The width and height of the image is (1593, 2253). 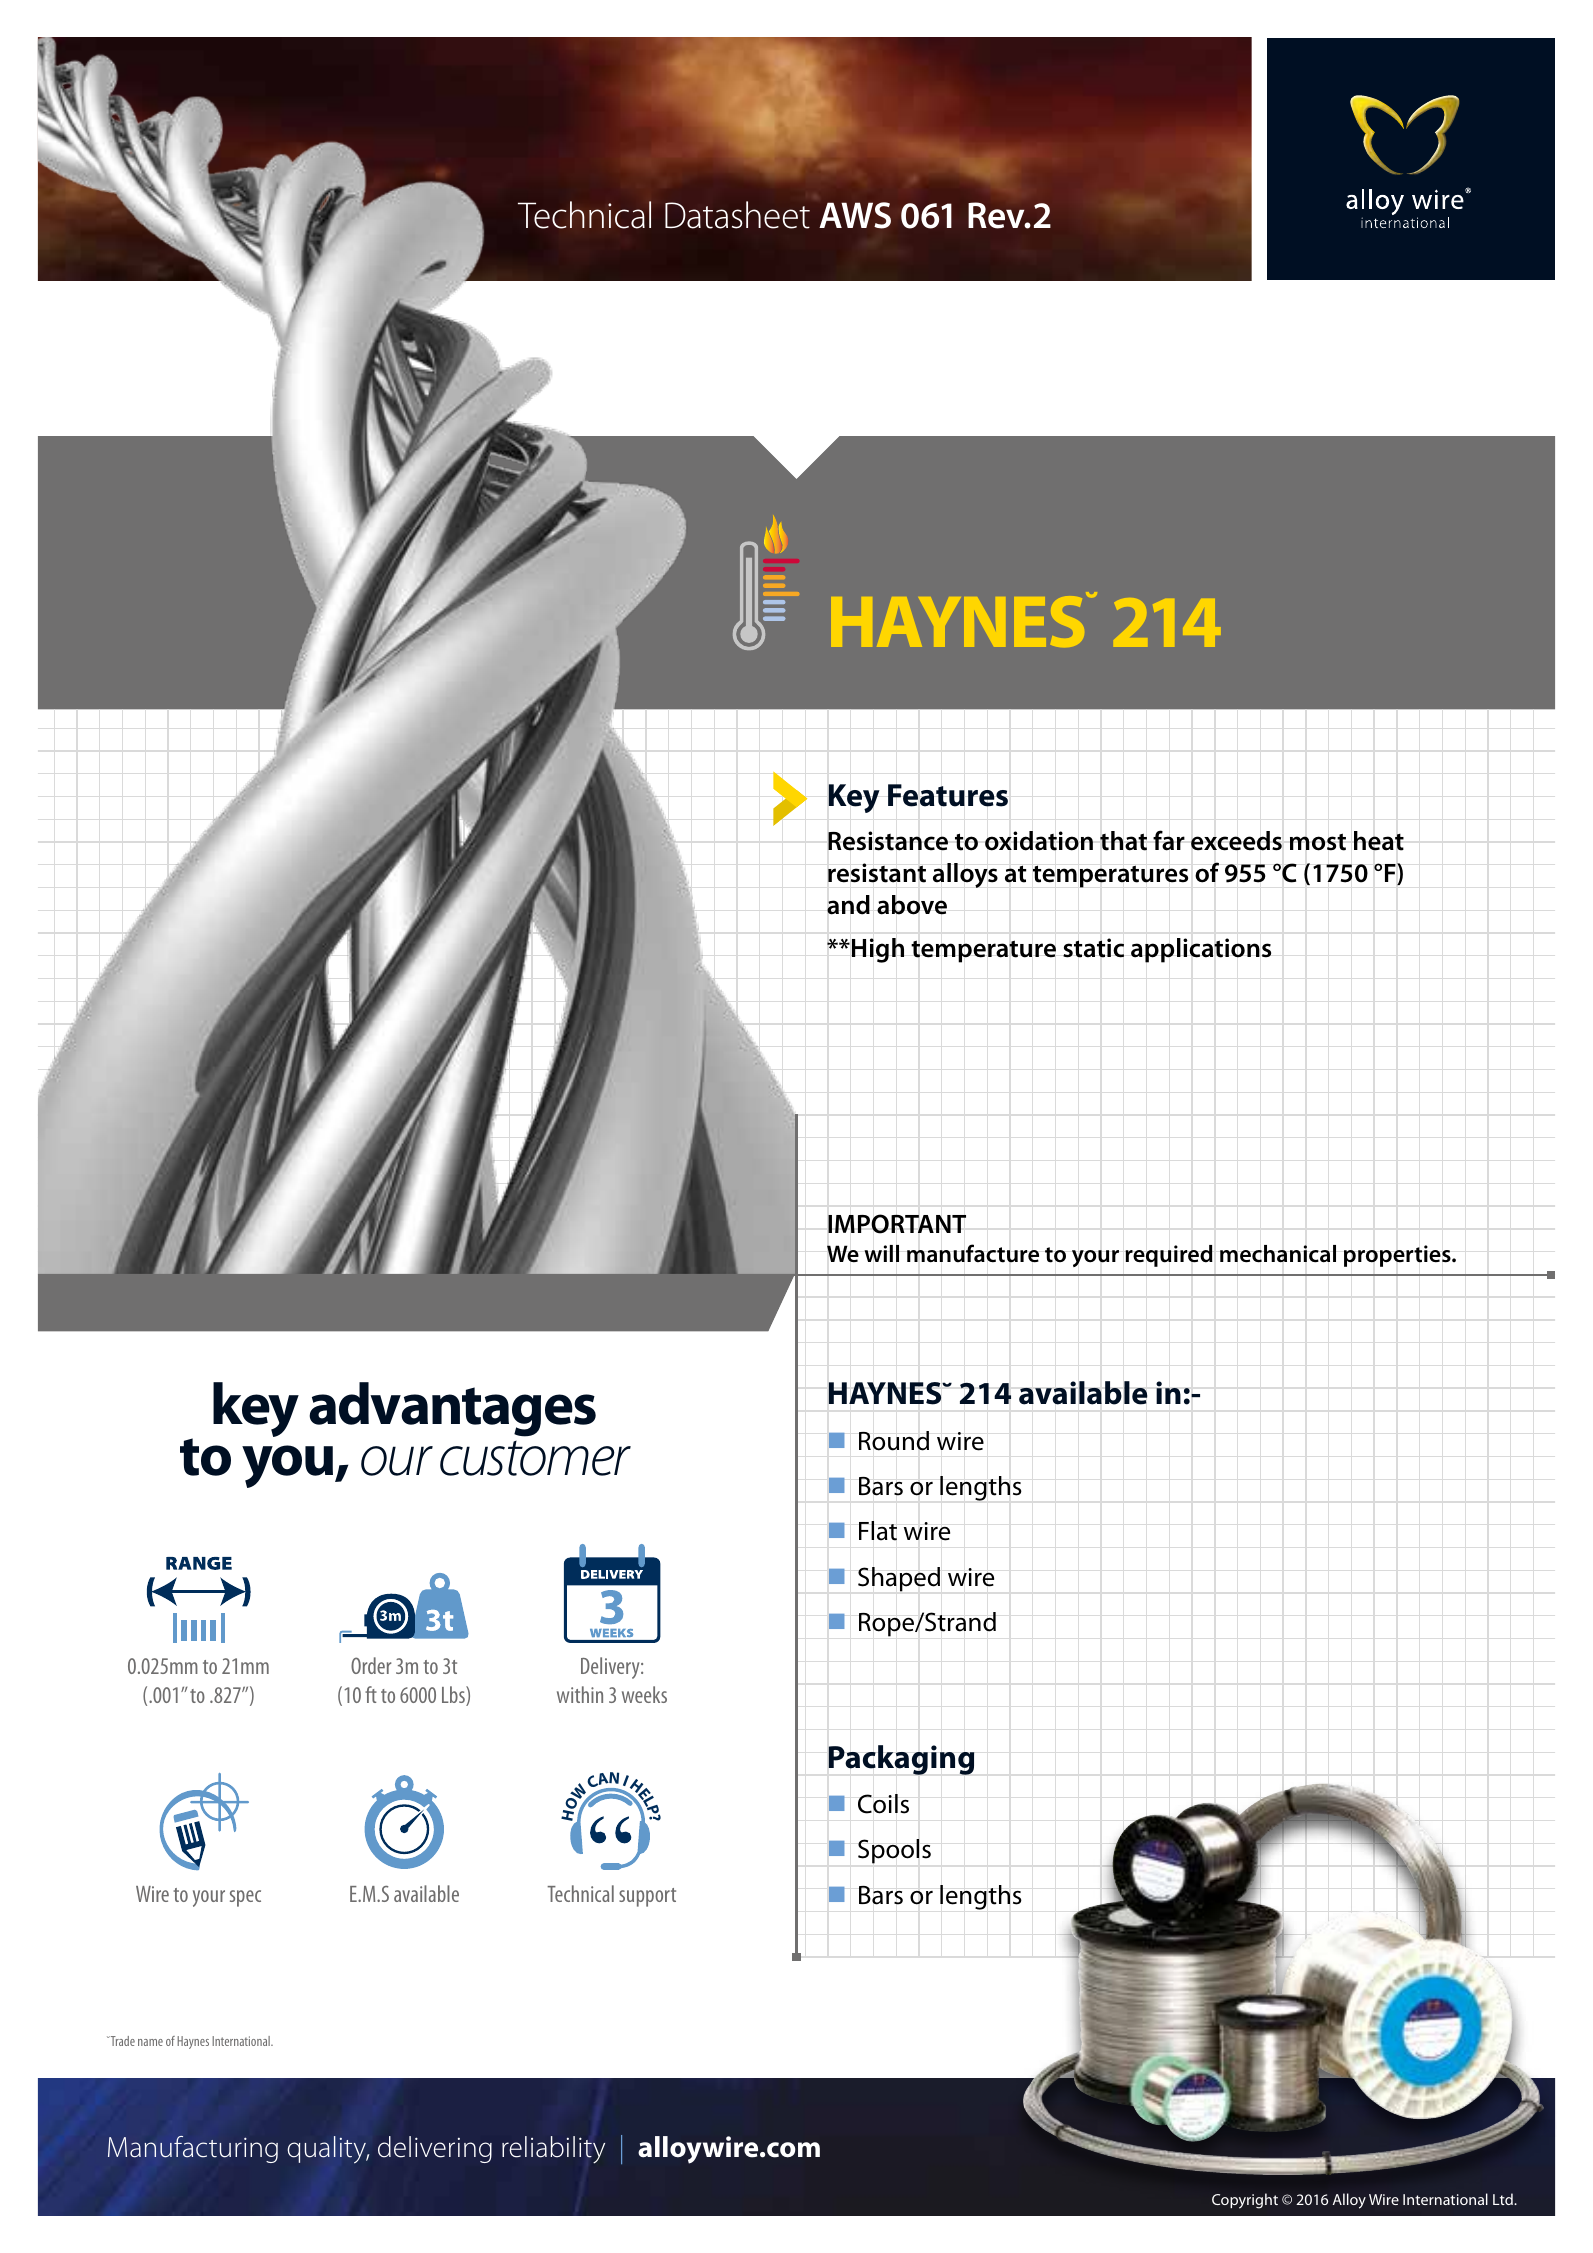 What do you see at coordinates (452, 1409) in the image?
I see `advantages` at bounding box center [452, 1409].
